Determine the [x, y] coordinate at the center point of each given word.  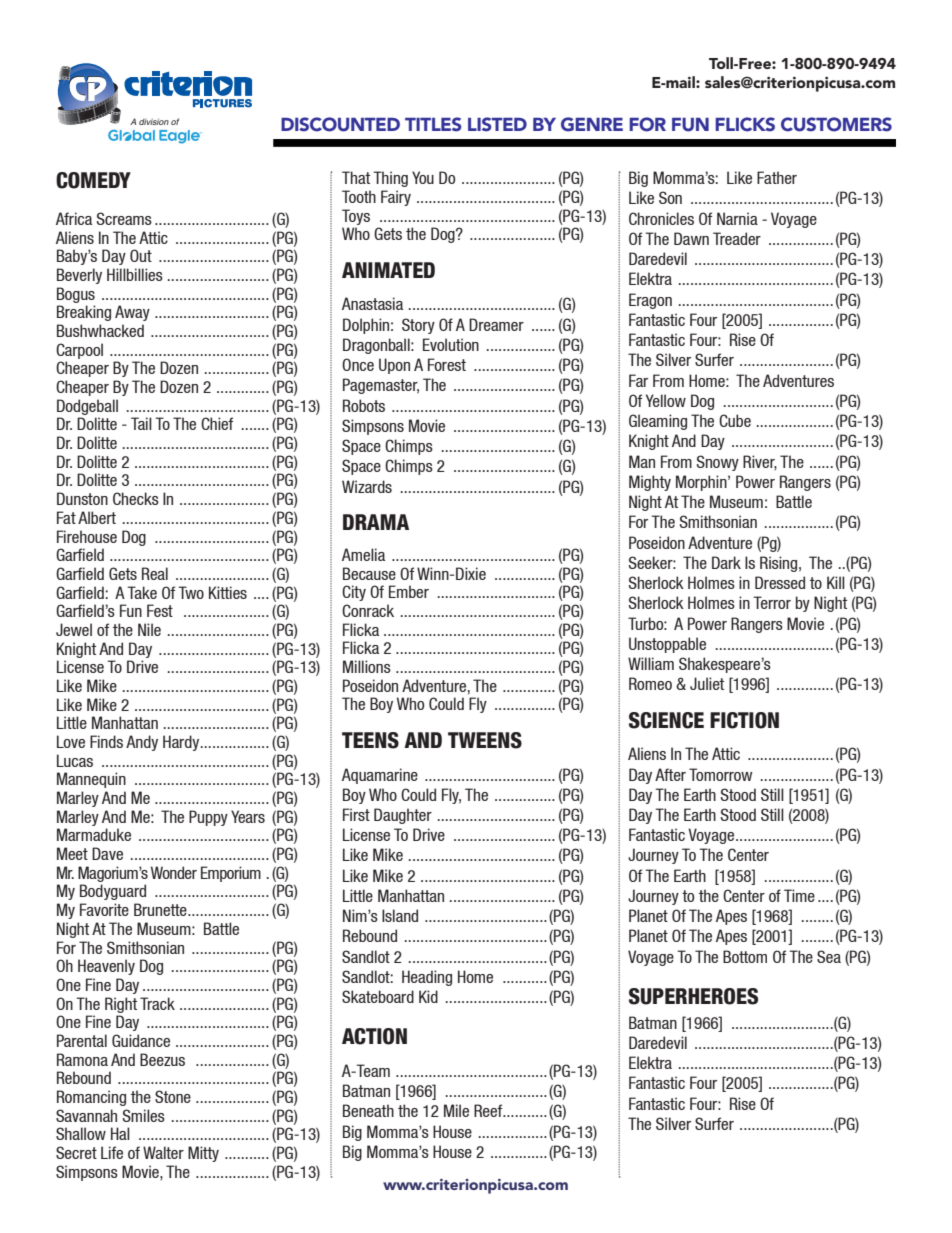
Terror [772, 602]
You [423, 177]
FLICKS [745, 124]
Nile [149, 629]
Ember [409, 591]
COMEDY [93, 180]
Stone [173, 1096]
